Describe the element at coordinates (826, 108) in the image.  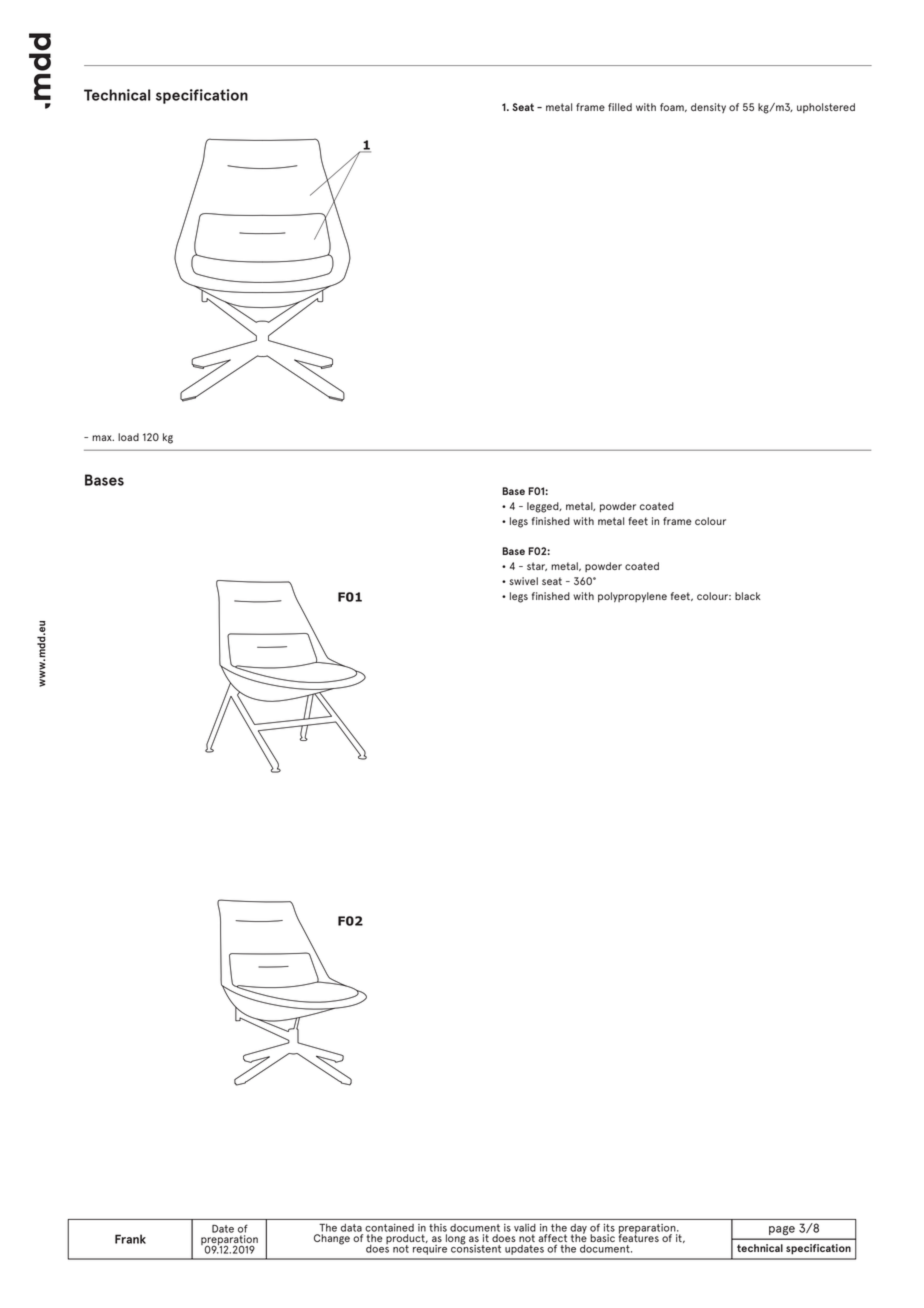
I see `upholstered` at that location.
